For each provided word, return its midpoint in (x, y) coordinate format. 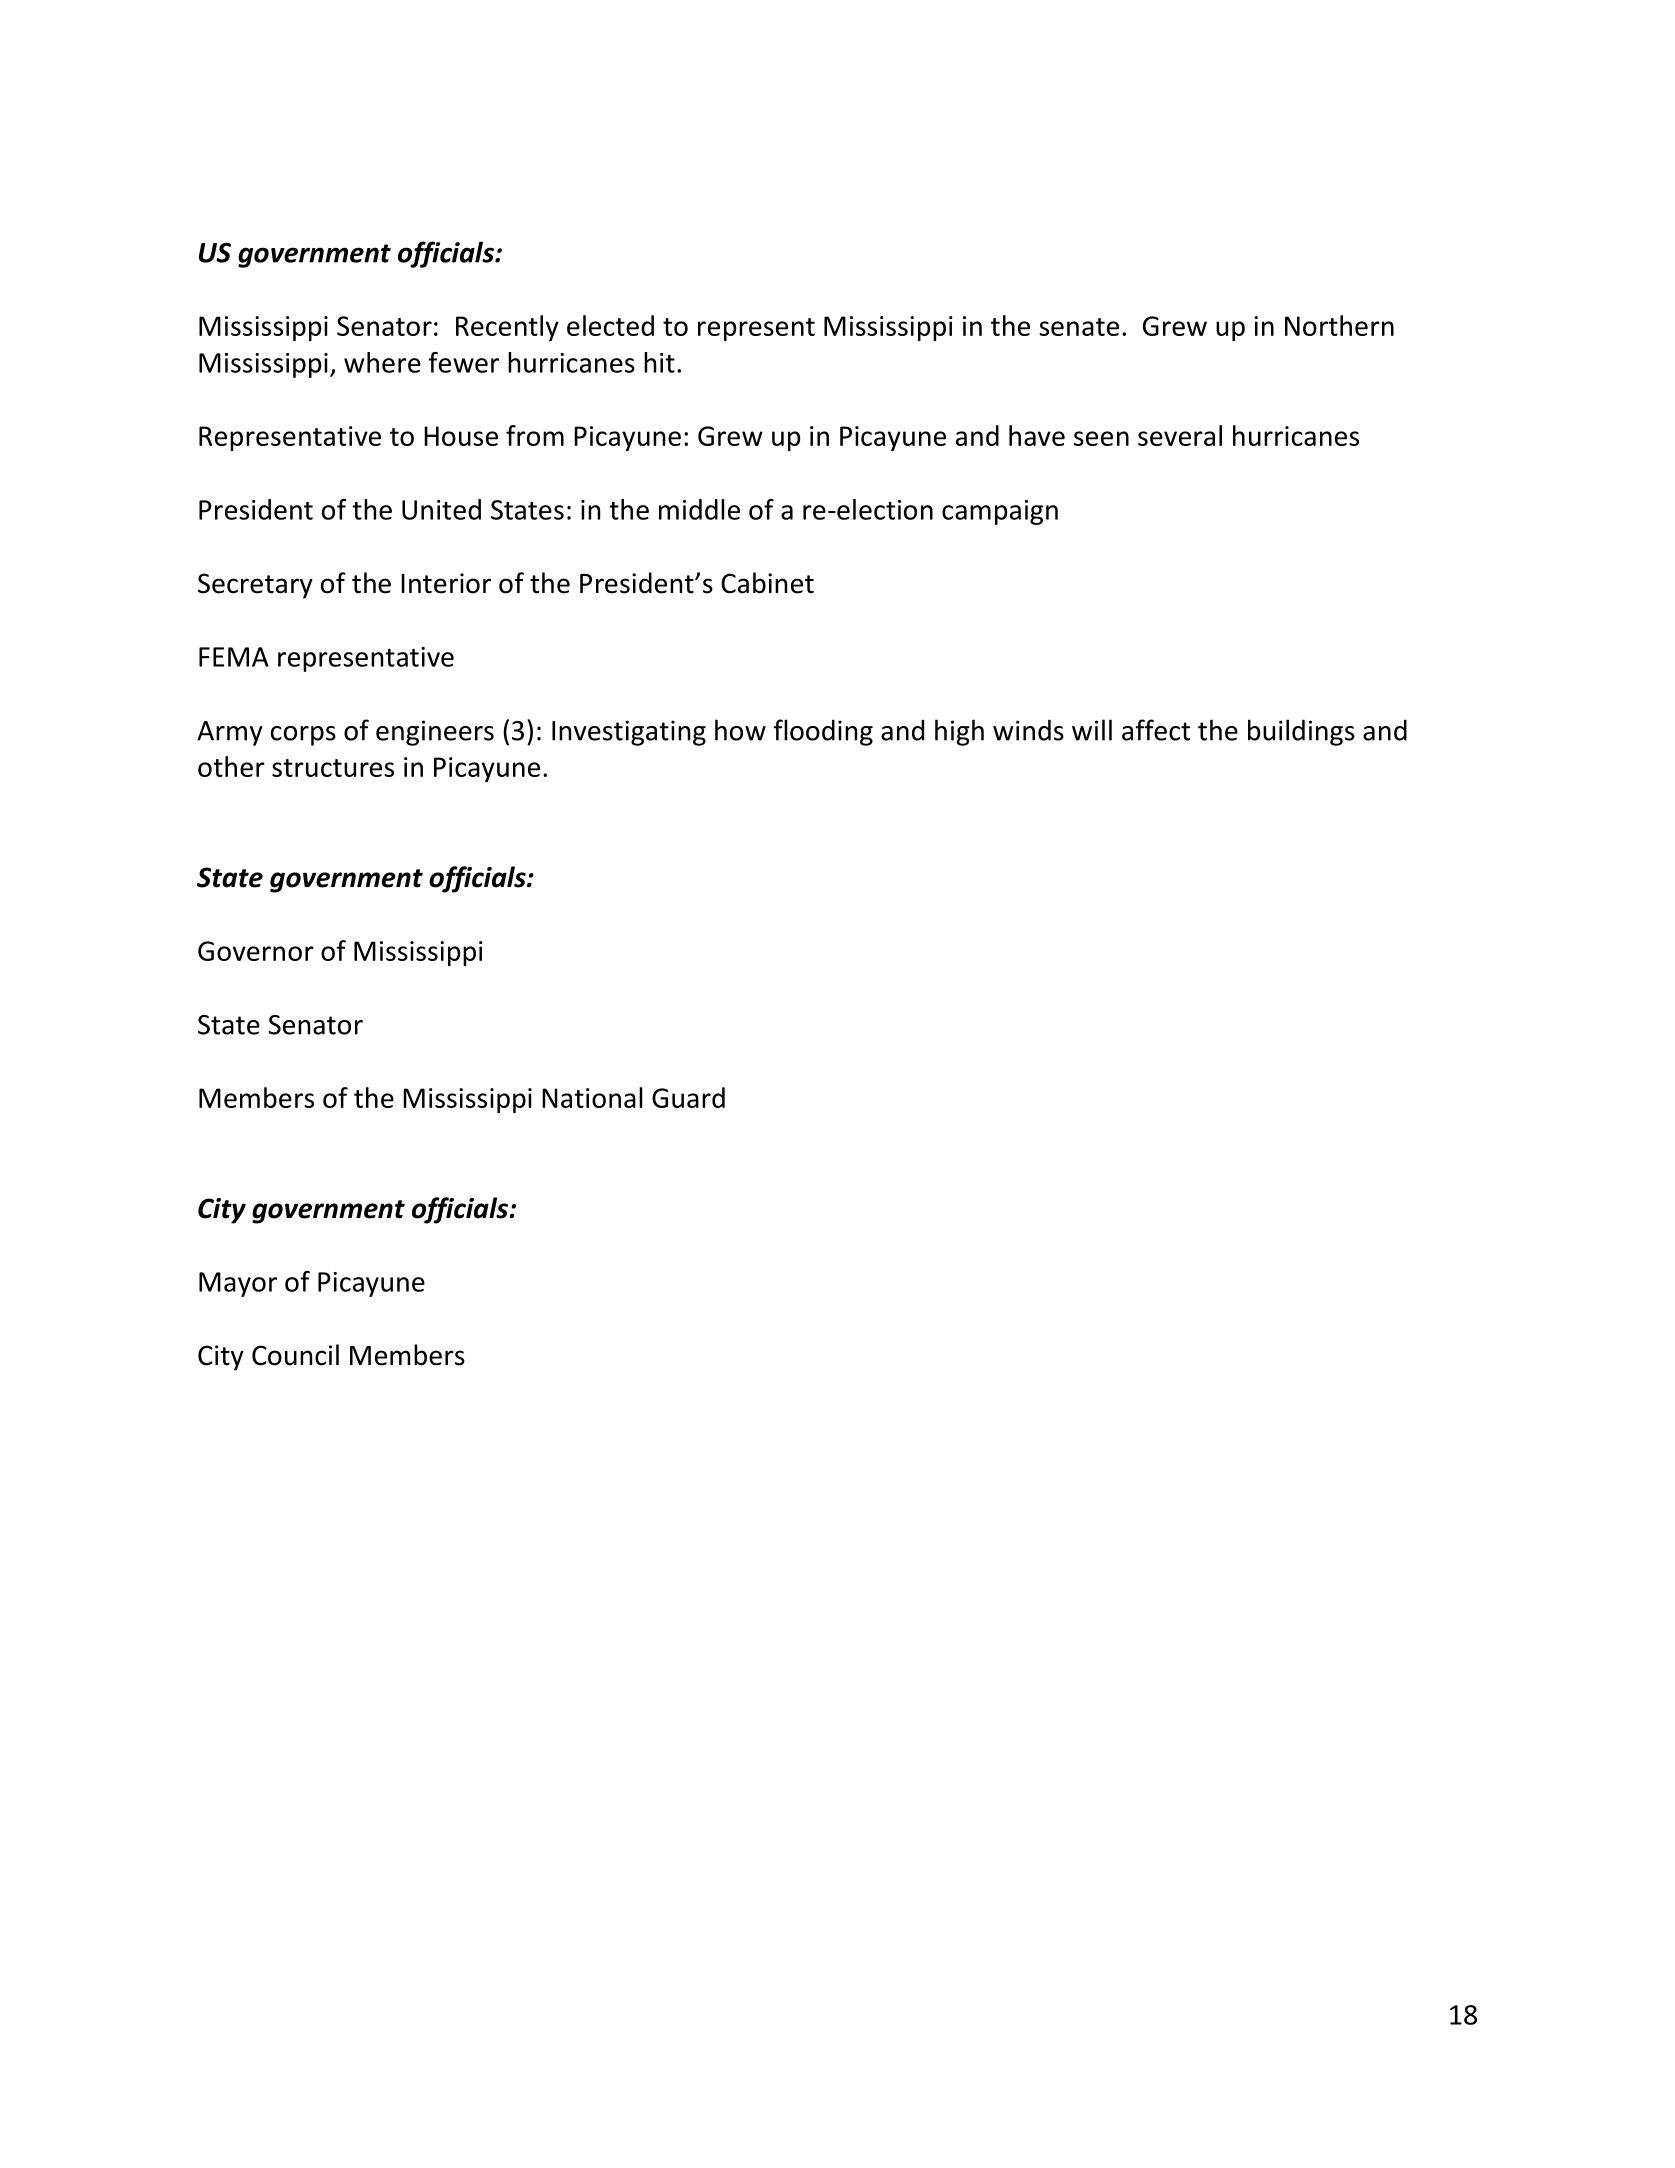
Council (295, 1355)
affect (1156, 730)
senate (1079, 327)
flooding (823, 732)
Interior (446, 583)
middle (699, 509)
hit (659, 362)
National (592, 1097)
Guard (688, 1097)
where (382, 362)
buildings (1301, 732)
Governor (256, 951)
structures (333, 768)
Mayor (238, 1284)
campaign (1000, 512)
